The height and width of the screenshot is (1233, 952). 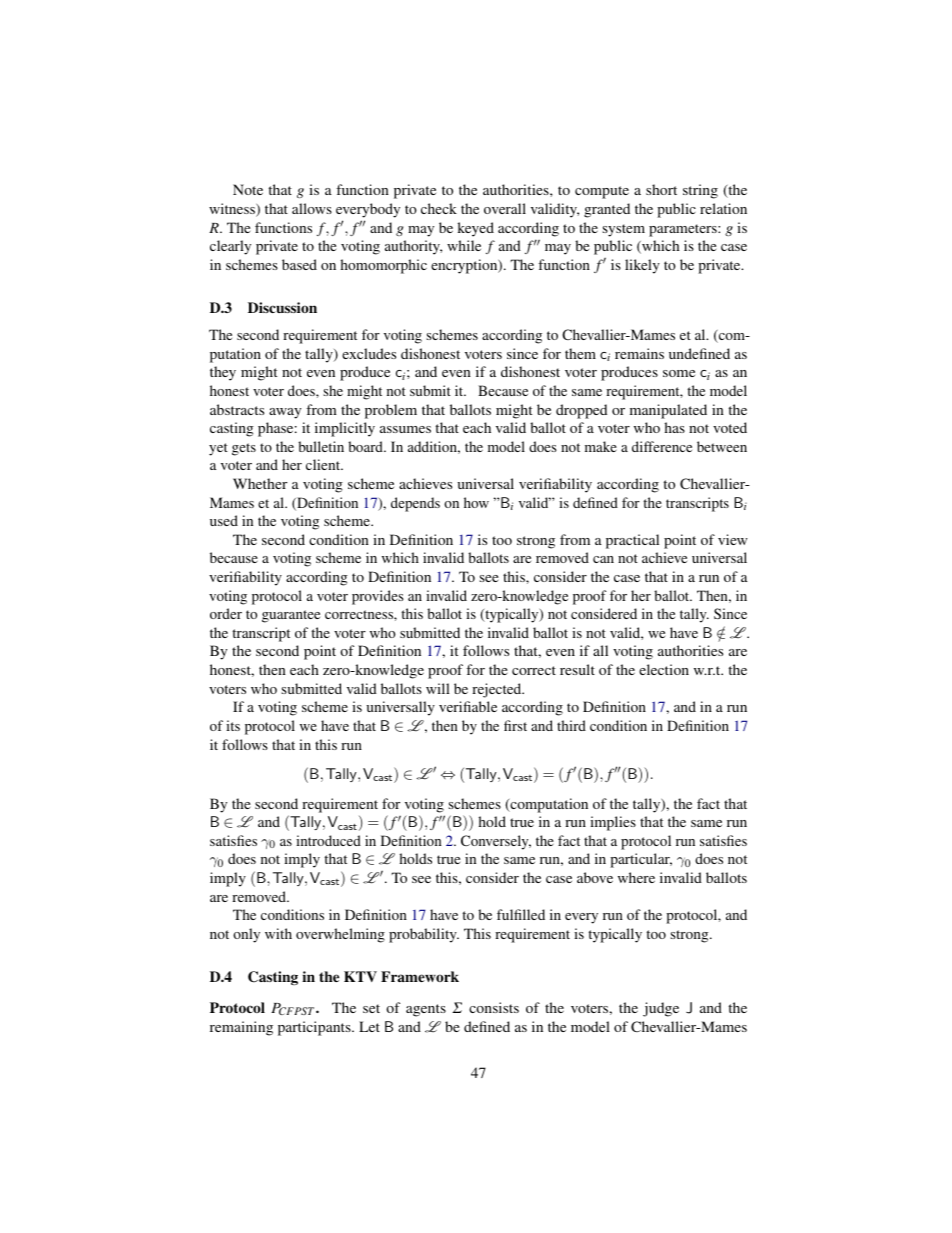 I want to click on consists, so click(x=494, y=1007).
